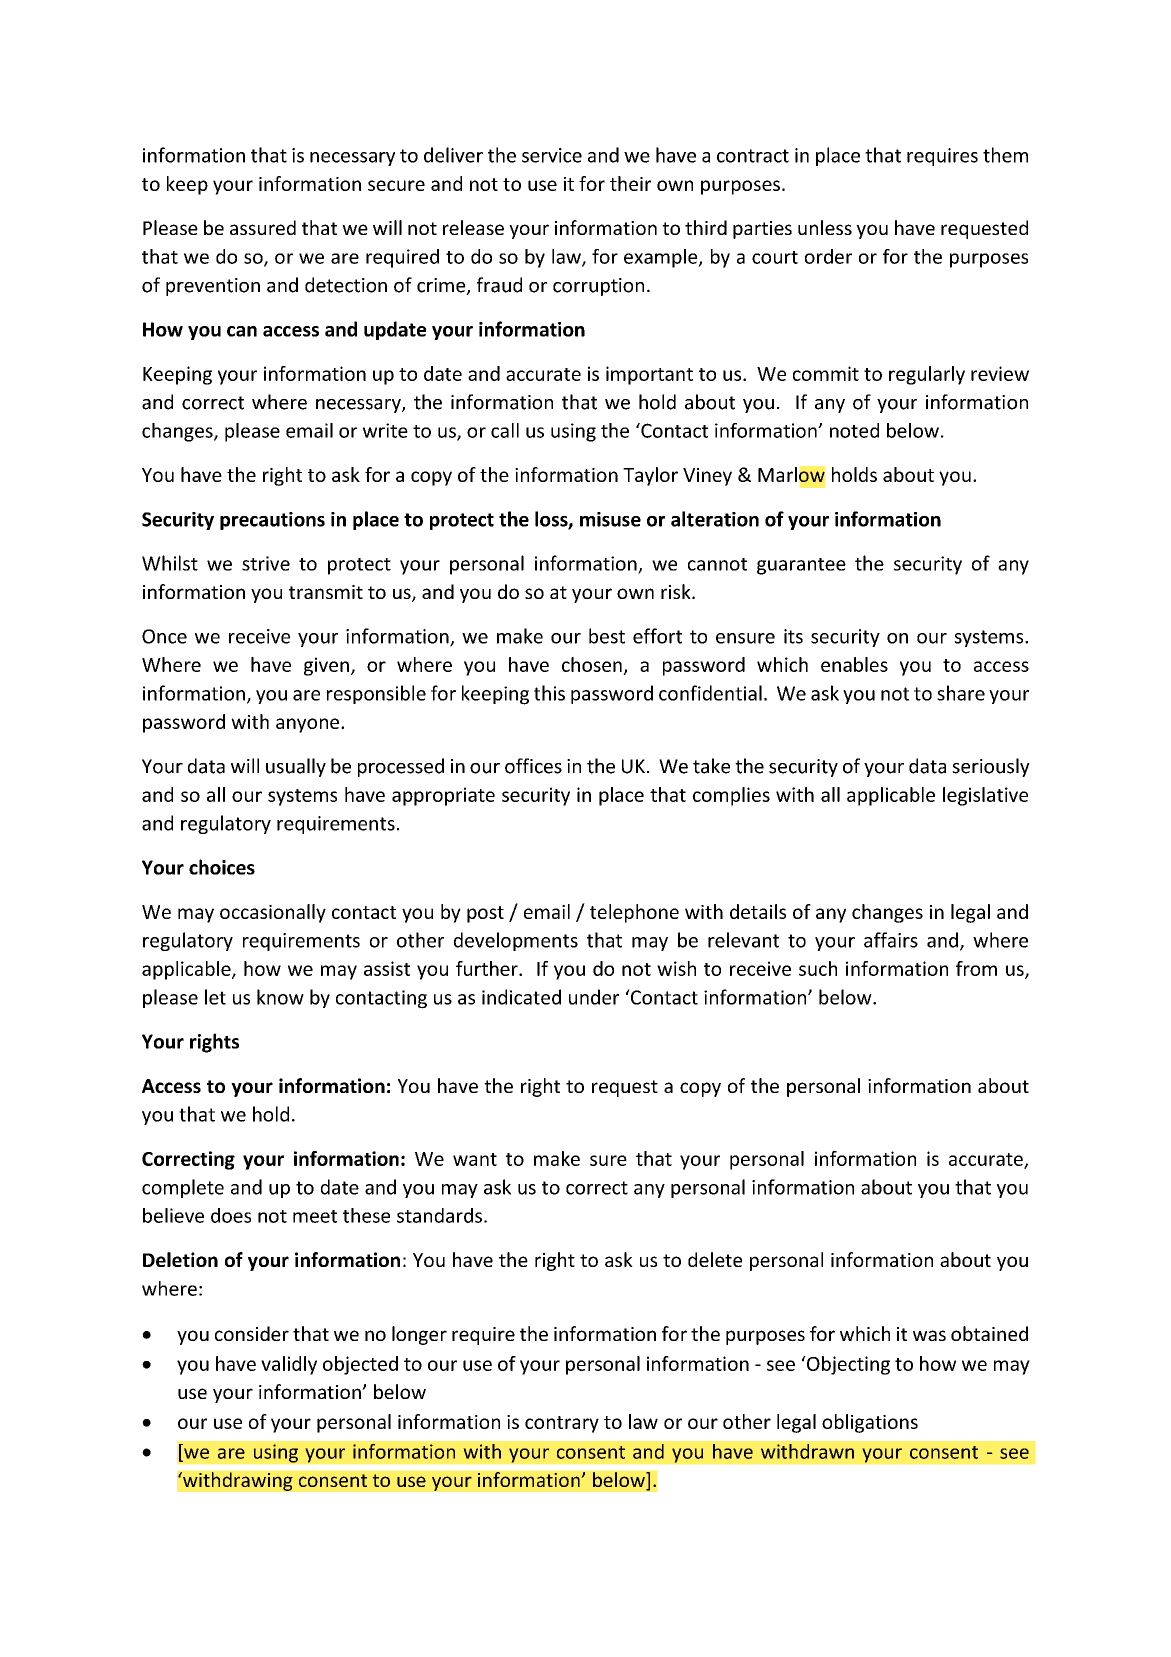 Image resolution: width=1171 pixels, height=1657 pixels. Describe the element at coordinates (630, 183) in the document. I see `their` at that location.
